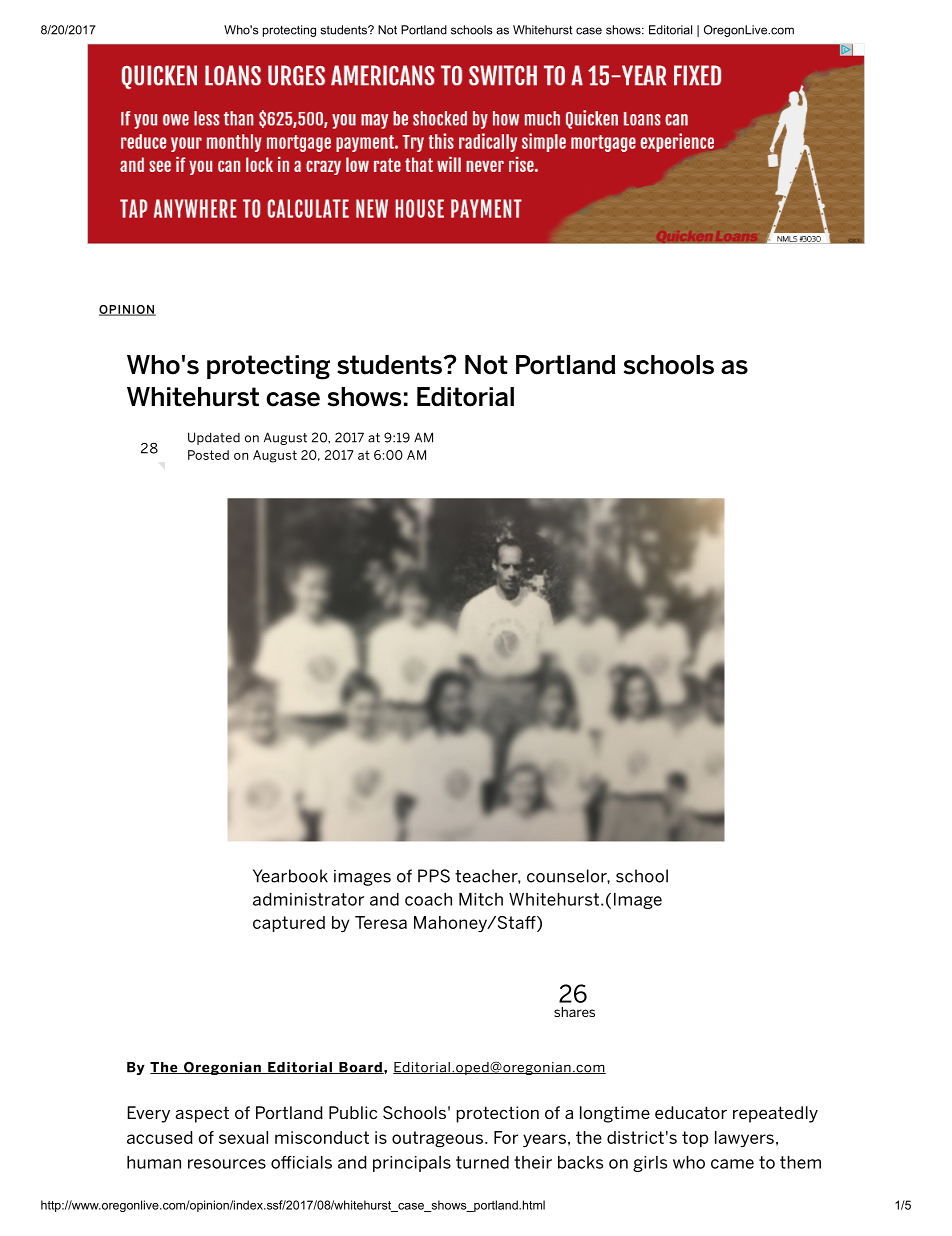  Describe the element at coordinates (481, 899) in the screenshot. I see `Mitch` at that location.
